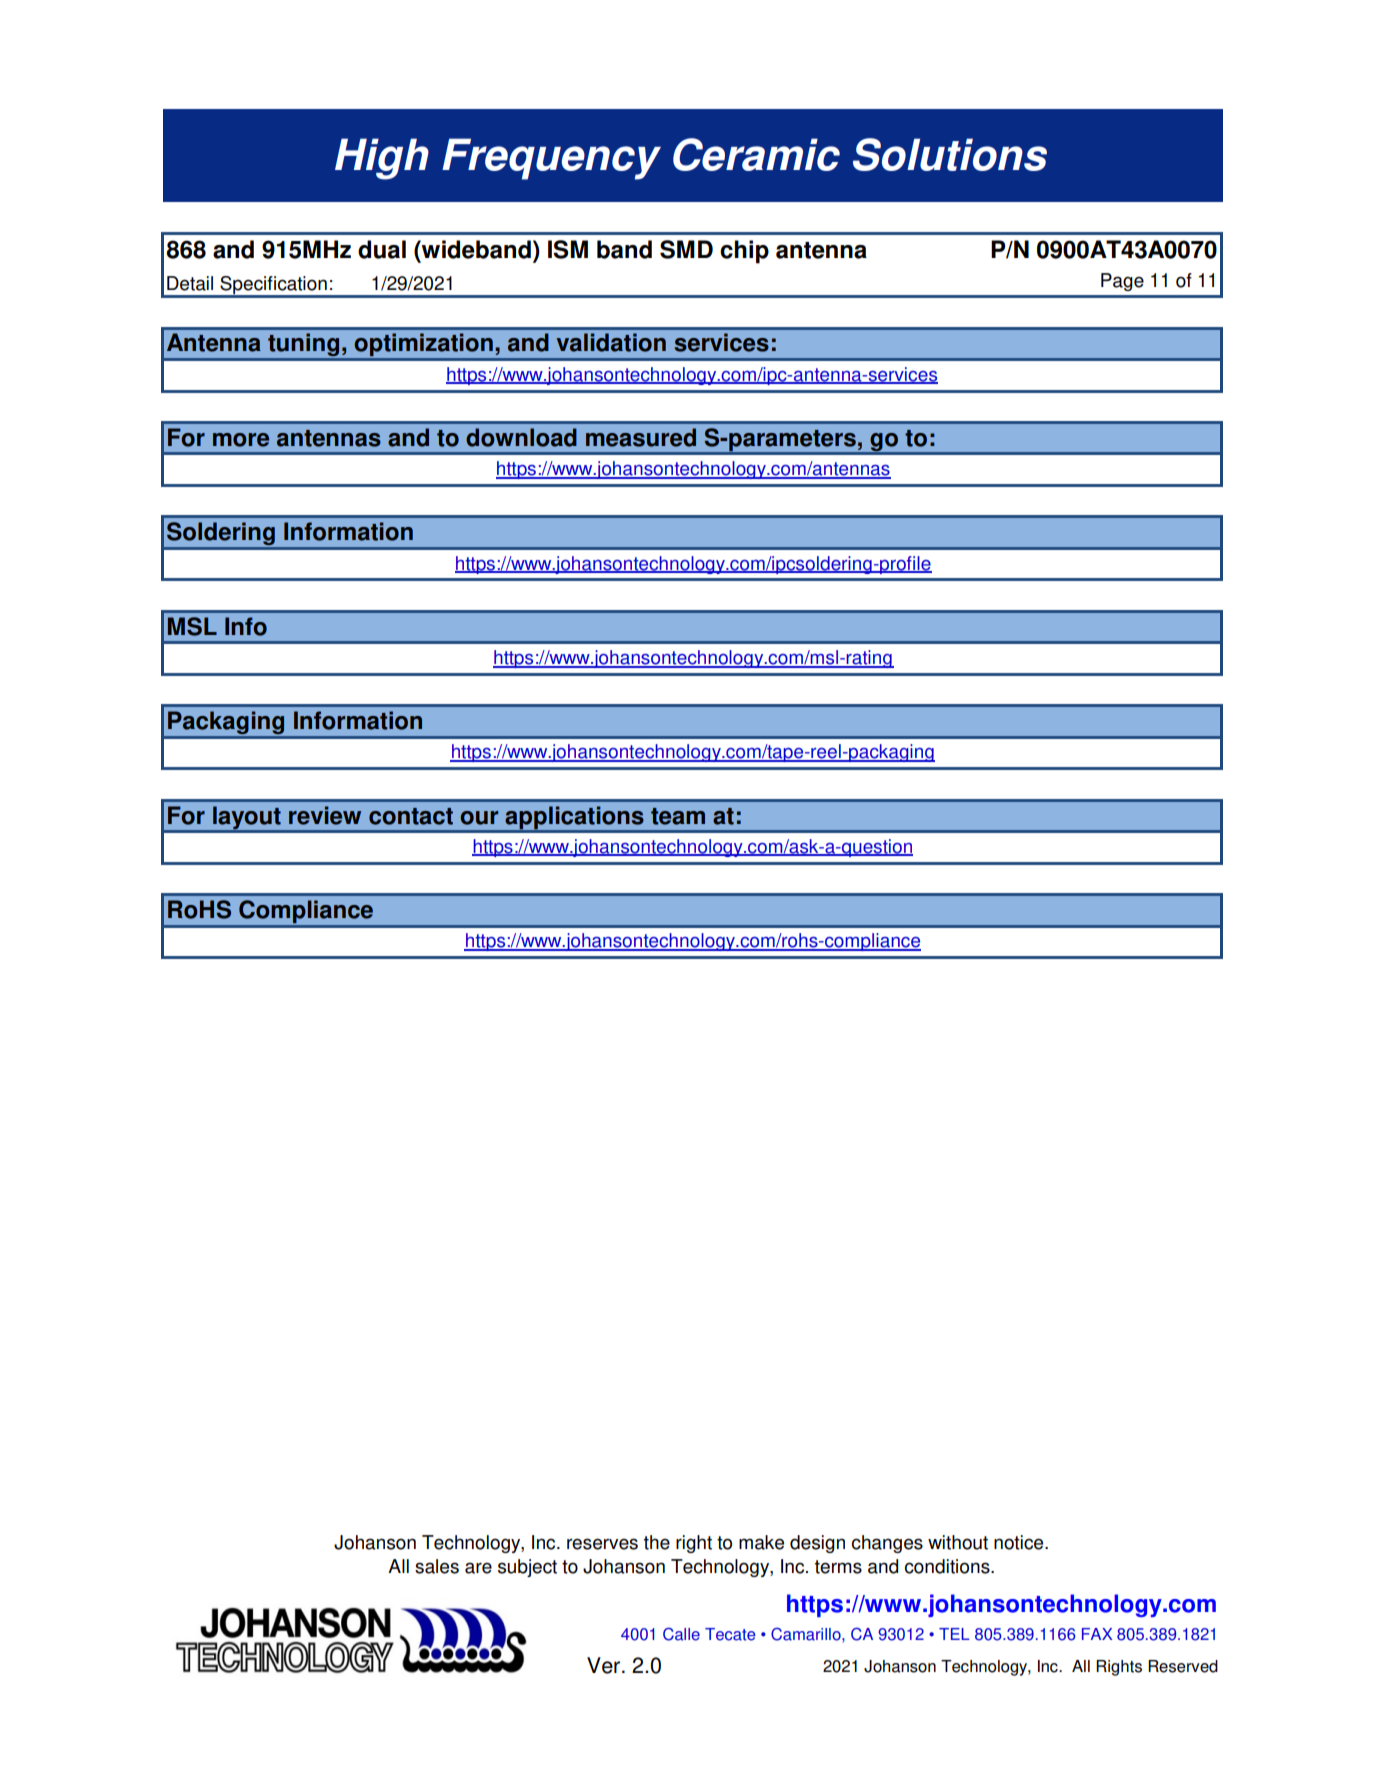 Image resolution: width=1384 pixels, height=1791 pixels. Describe the element at coordinates (1020, 1542) in the page. I see `notice` at that location.
